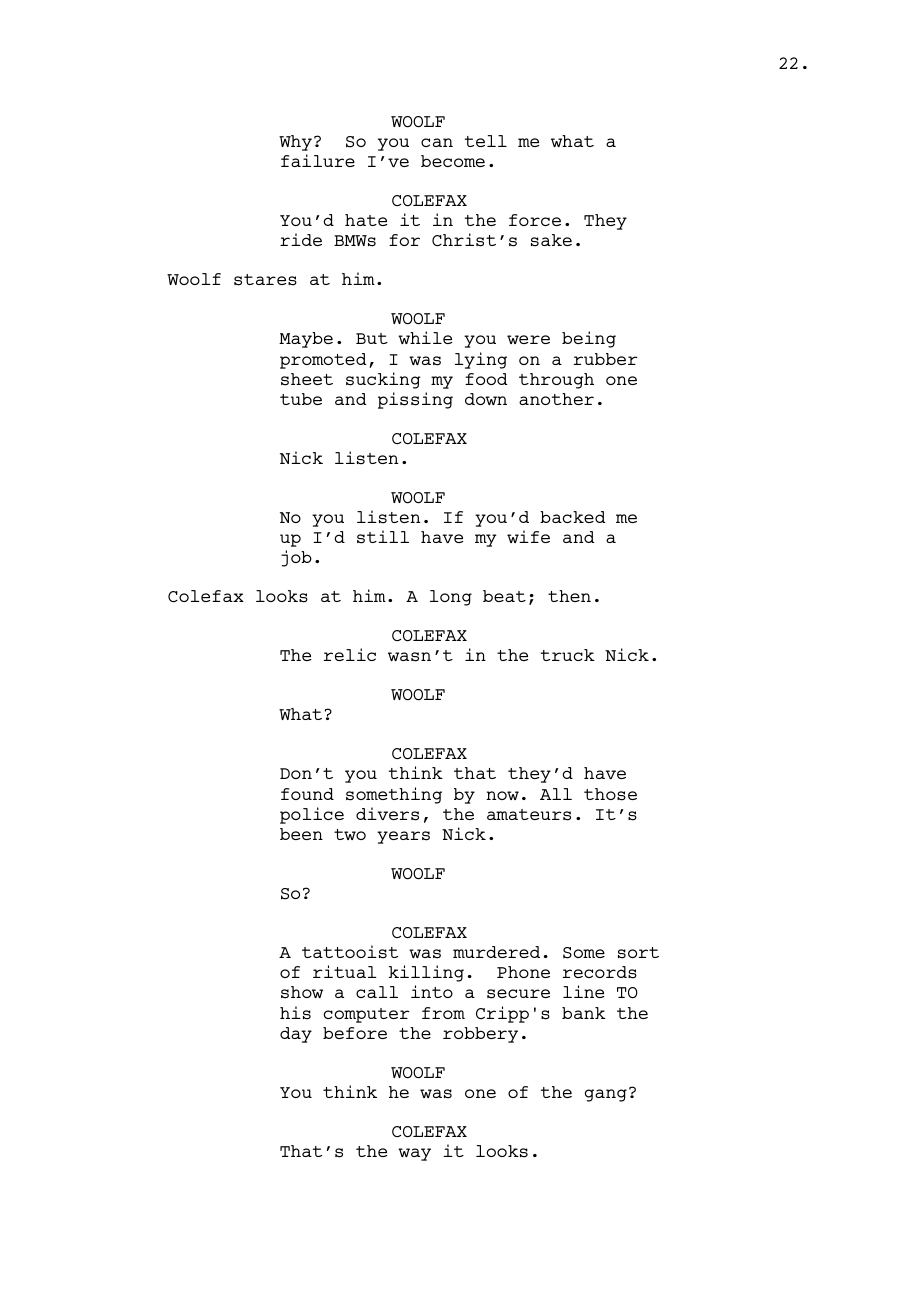  Describe the element at coordinates (486, 399) in the document. I see `down` at that location.
